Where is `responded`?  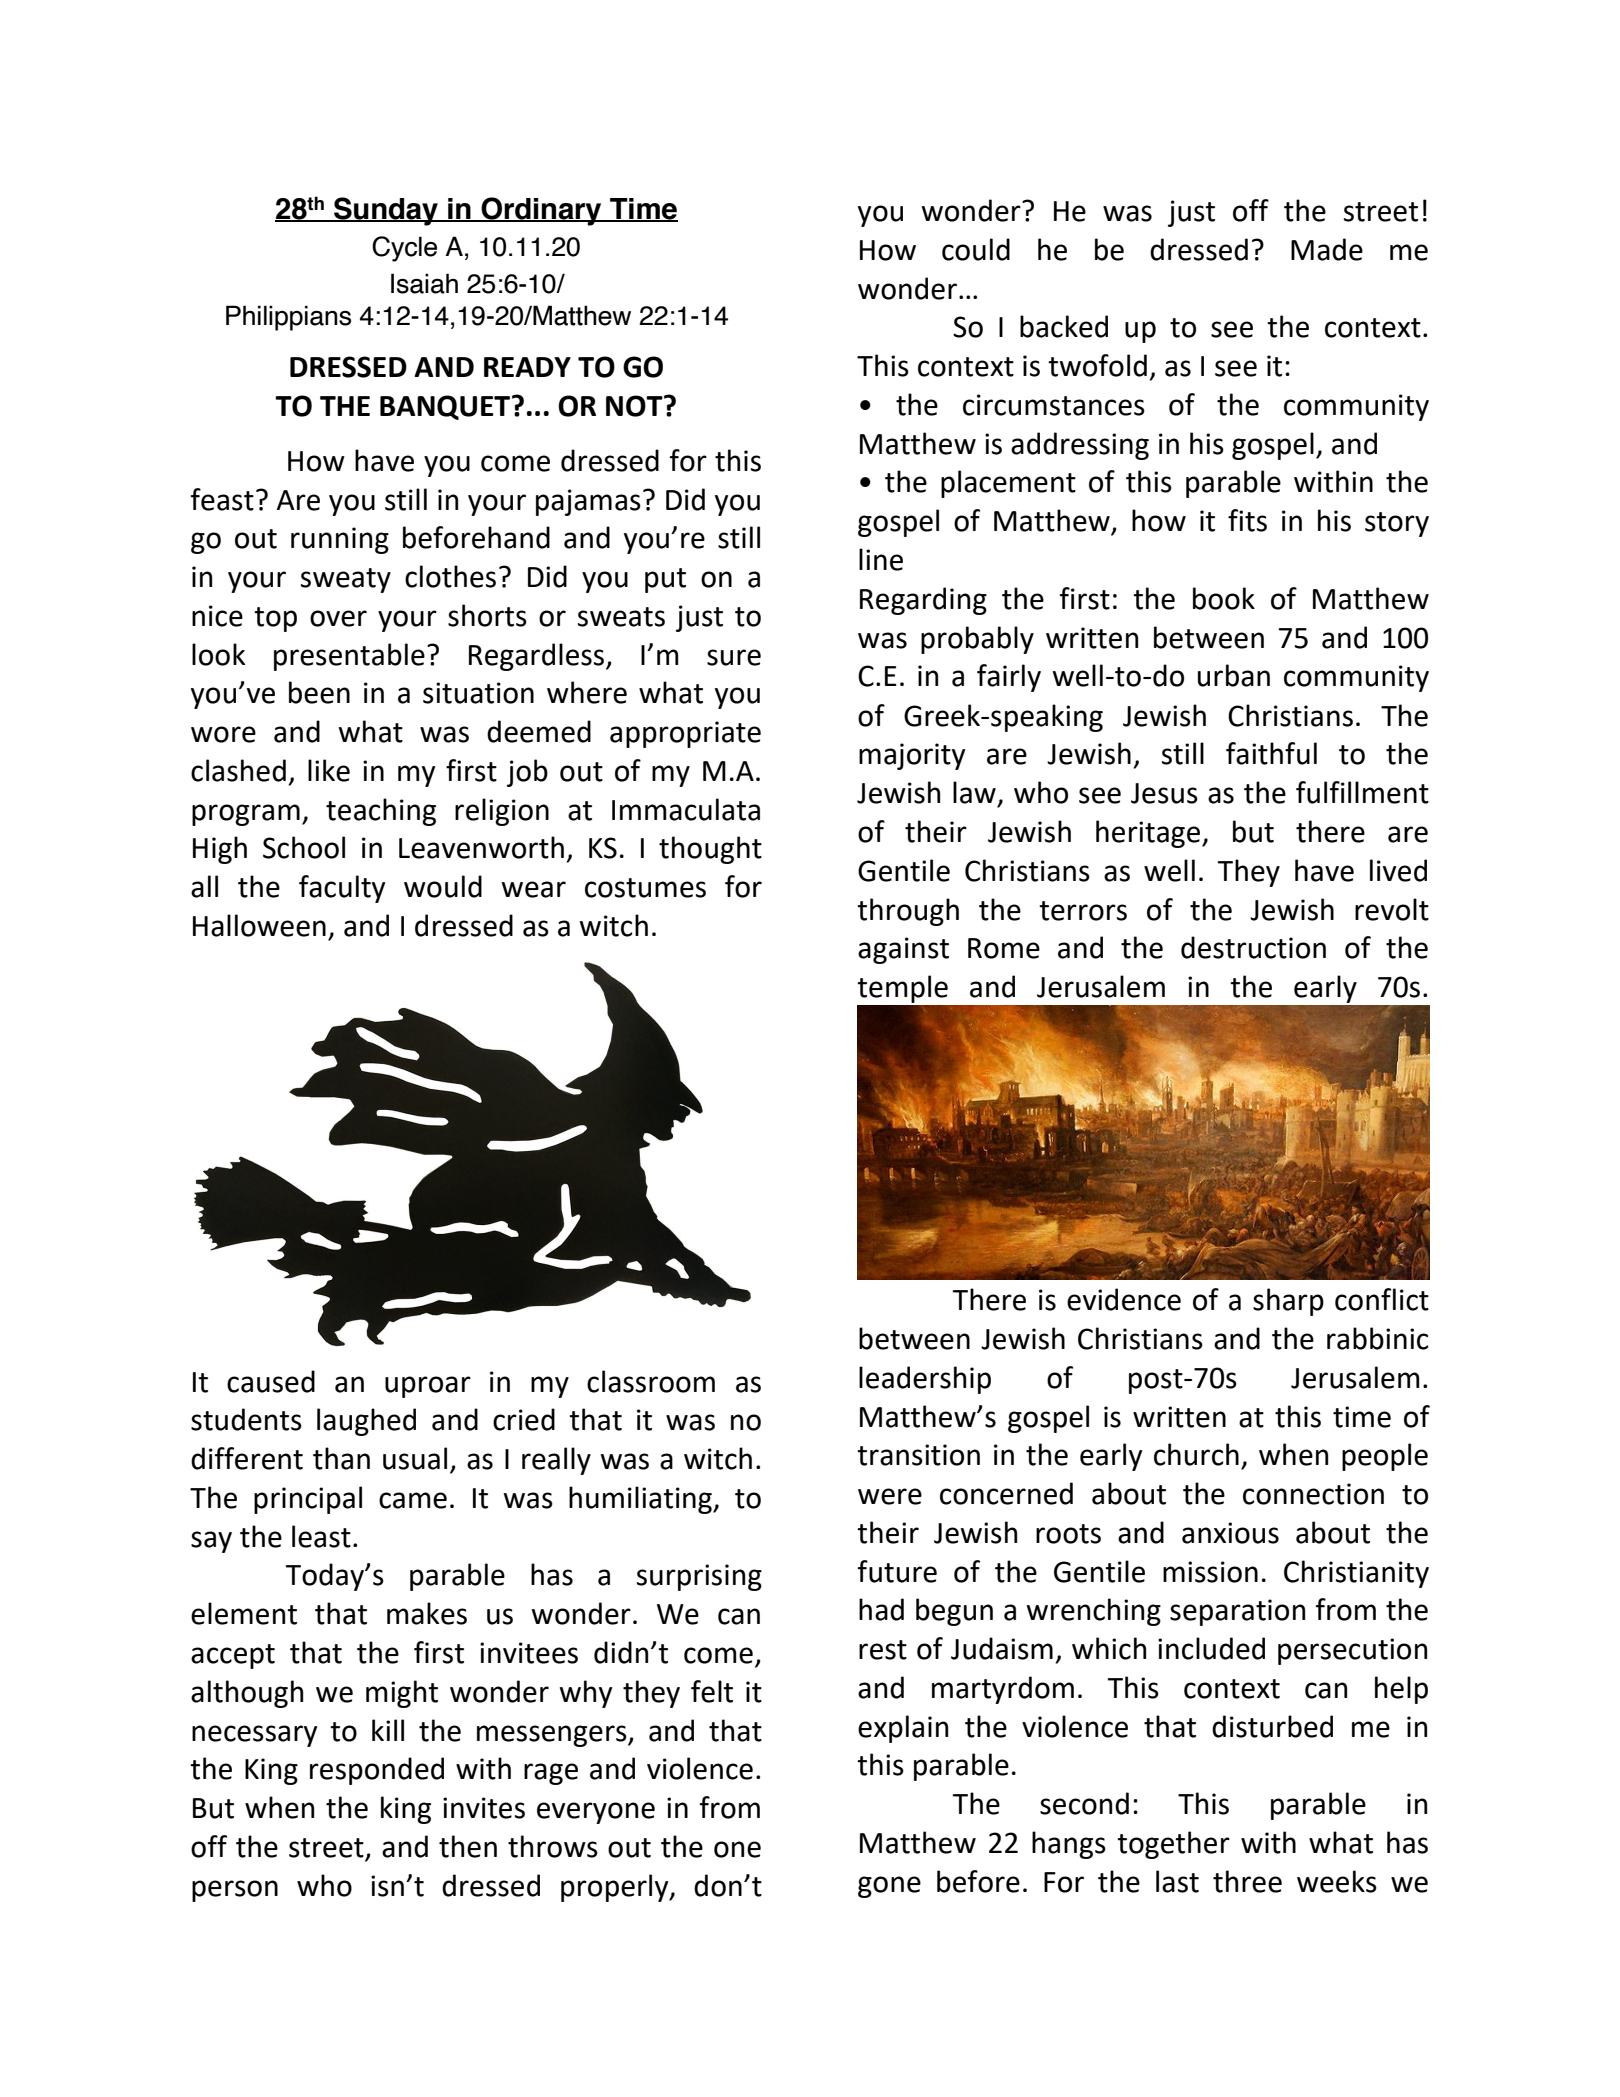
responded is located at coordinates (377, 1771).
